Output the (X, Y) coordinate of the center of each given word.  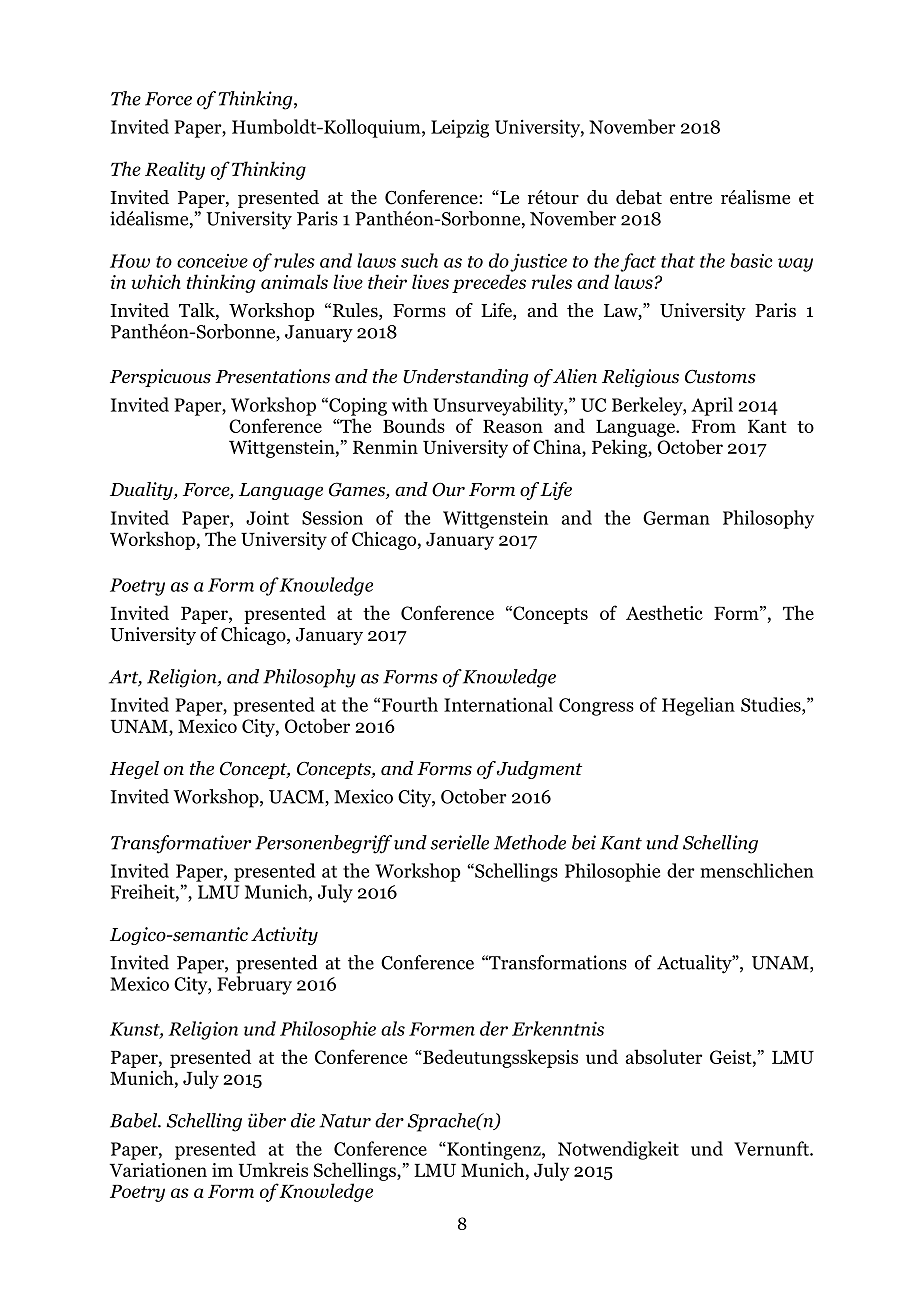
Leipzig (460, 128)
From (714, 426)
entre (691, 198)
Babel (135, 1120)
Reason (513, 426)
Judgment (539, 770)
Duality (142, 491)
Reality (175, 170)
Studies (772, 704)
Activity (284, 936)
